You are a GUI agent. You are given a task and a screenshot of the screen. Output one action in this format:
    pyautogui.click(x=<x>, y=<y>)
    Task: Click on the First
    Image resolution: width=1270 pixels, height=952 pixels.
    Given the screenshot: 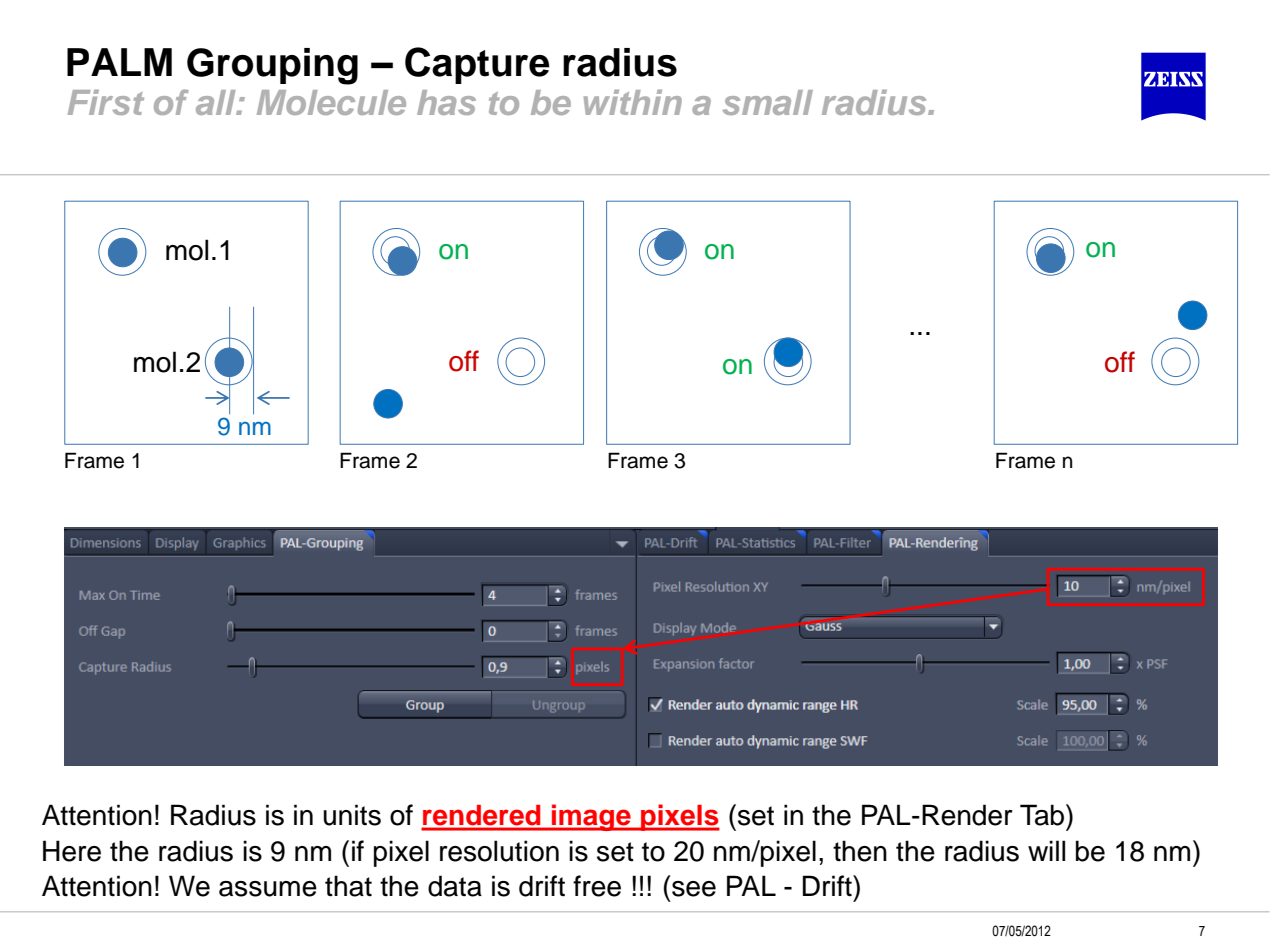 What is the action you would take?
    pyautogui.click(x=106, y=102)
